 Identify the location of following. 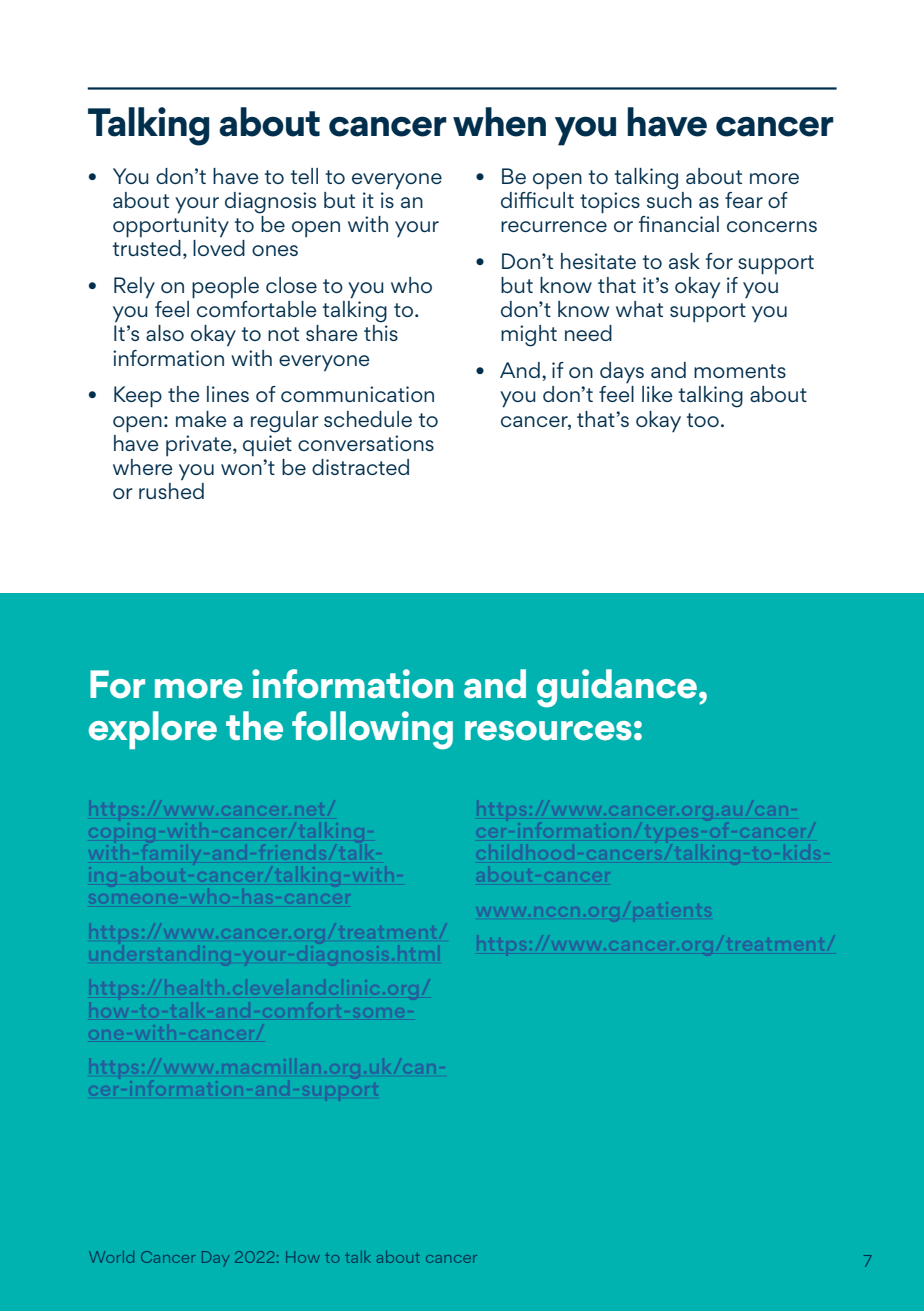
(372, 730).
